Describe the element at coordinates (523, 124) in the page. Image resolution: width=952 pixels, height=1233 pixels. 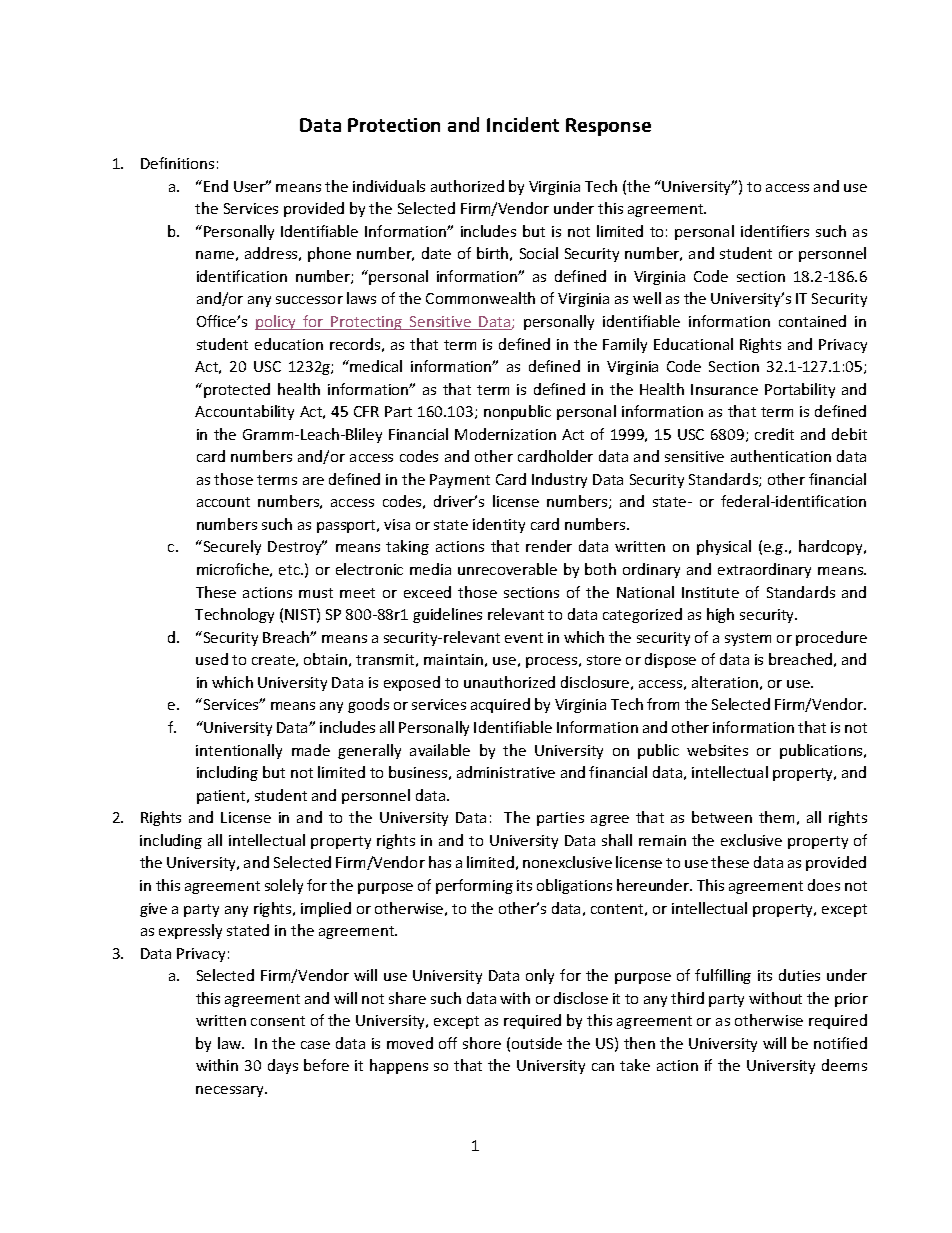
I see `Incident` at that location.
